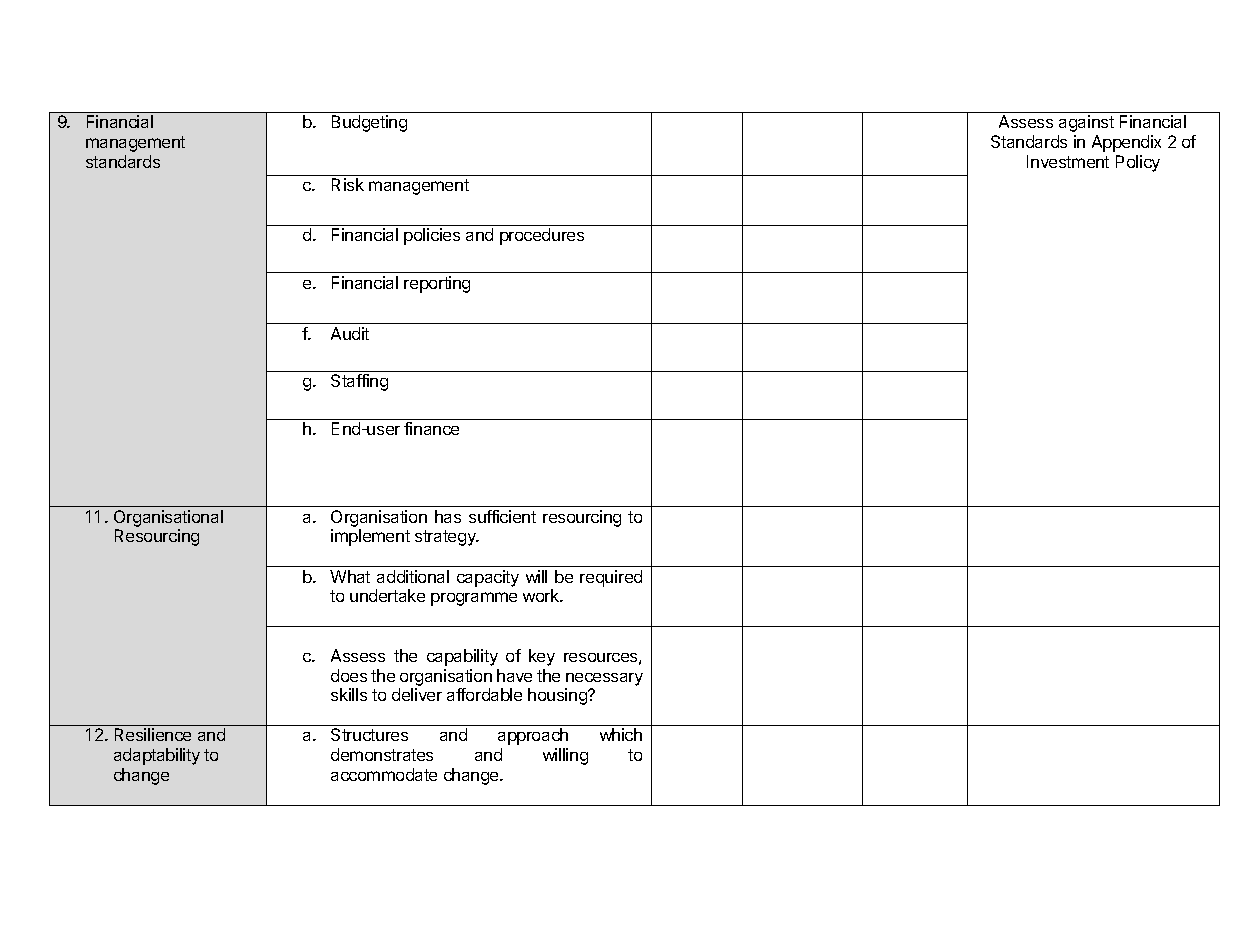 The image size is (1233, 952). Describe the element at coordinates (1068, 161) in the image. I see `Investment` at that location.
